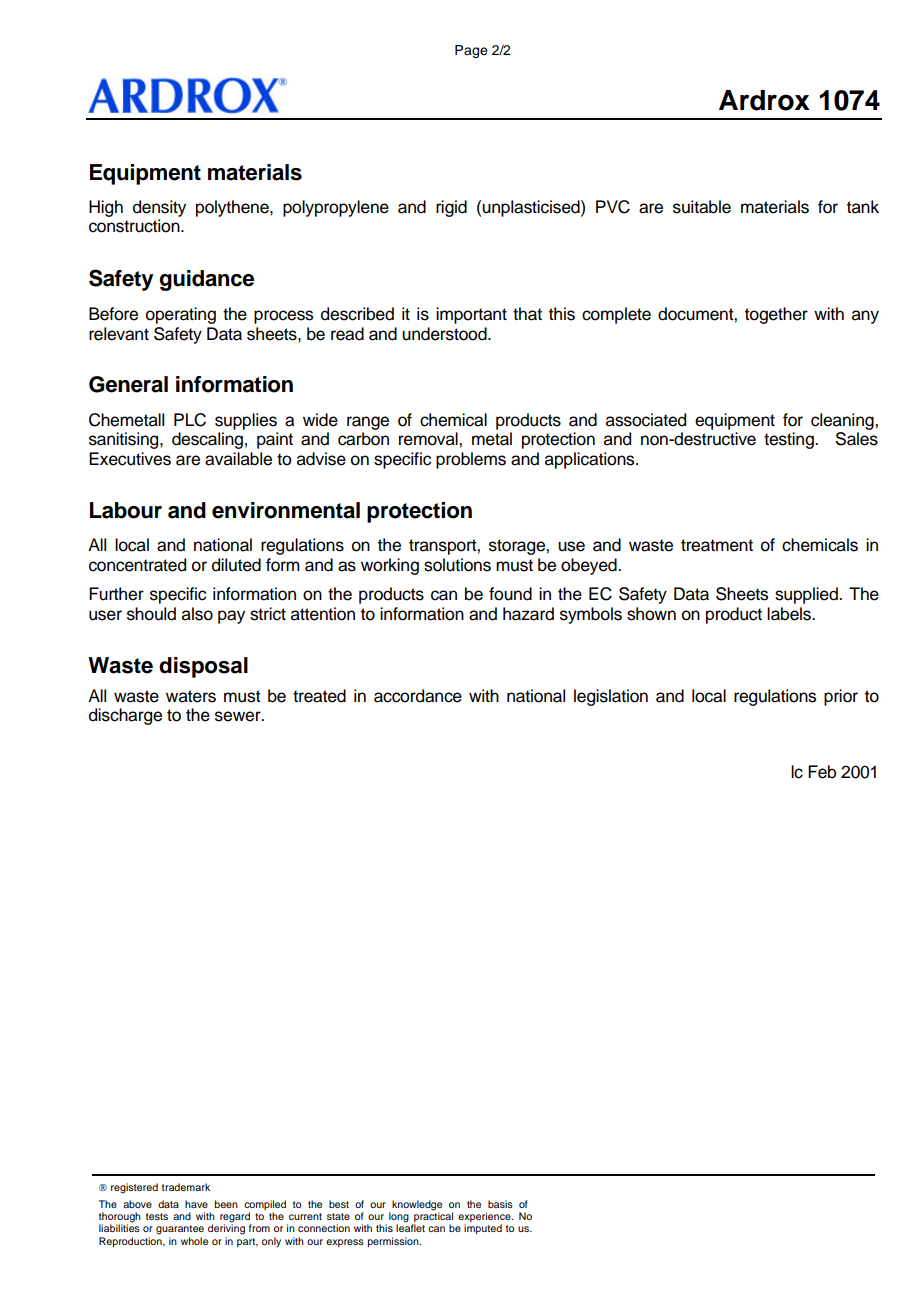 The height and width of the screenshot is (1307, 924). I want to click on Page, so click(471, 51).
